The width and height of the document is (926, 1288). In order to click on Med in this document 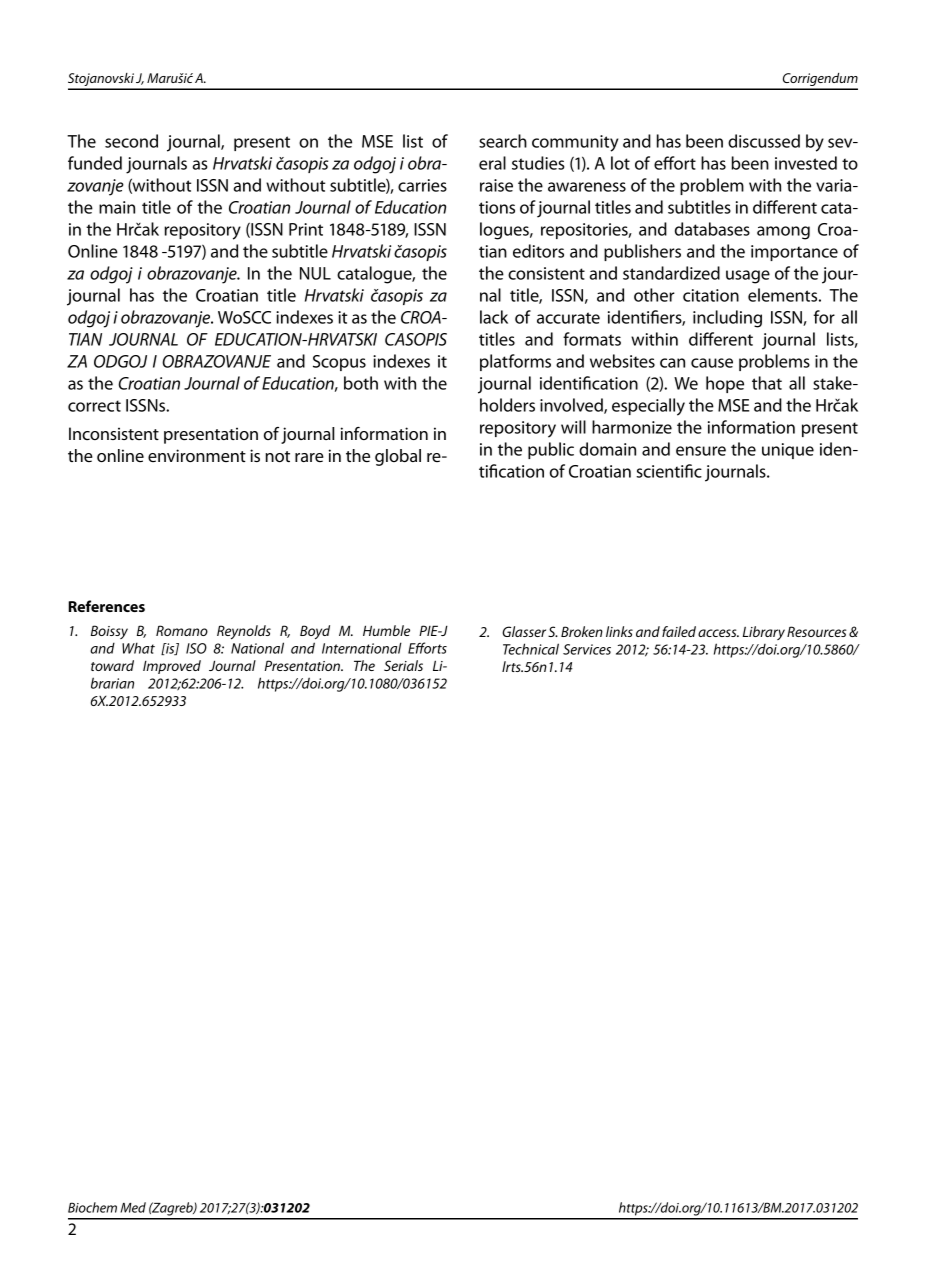, I will do `click(133, 1207)`.
